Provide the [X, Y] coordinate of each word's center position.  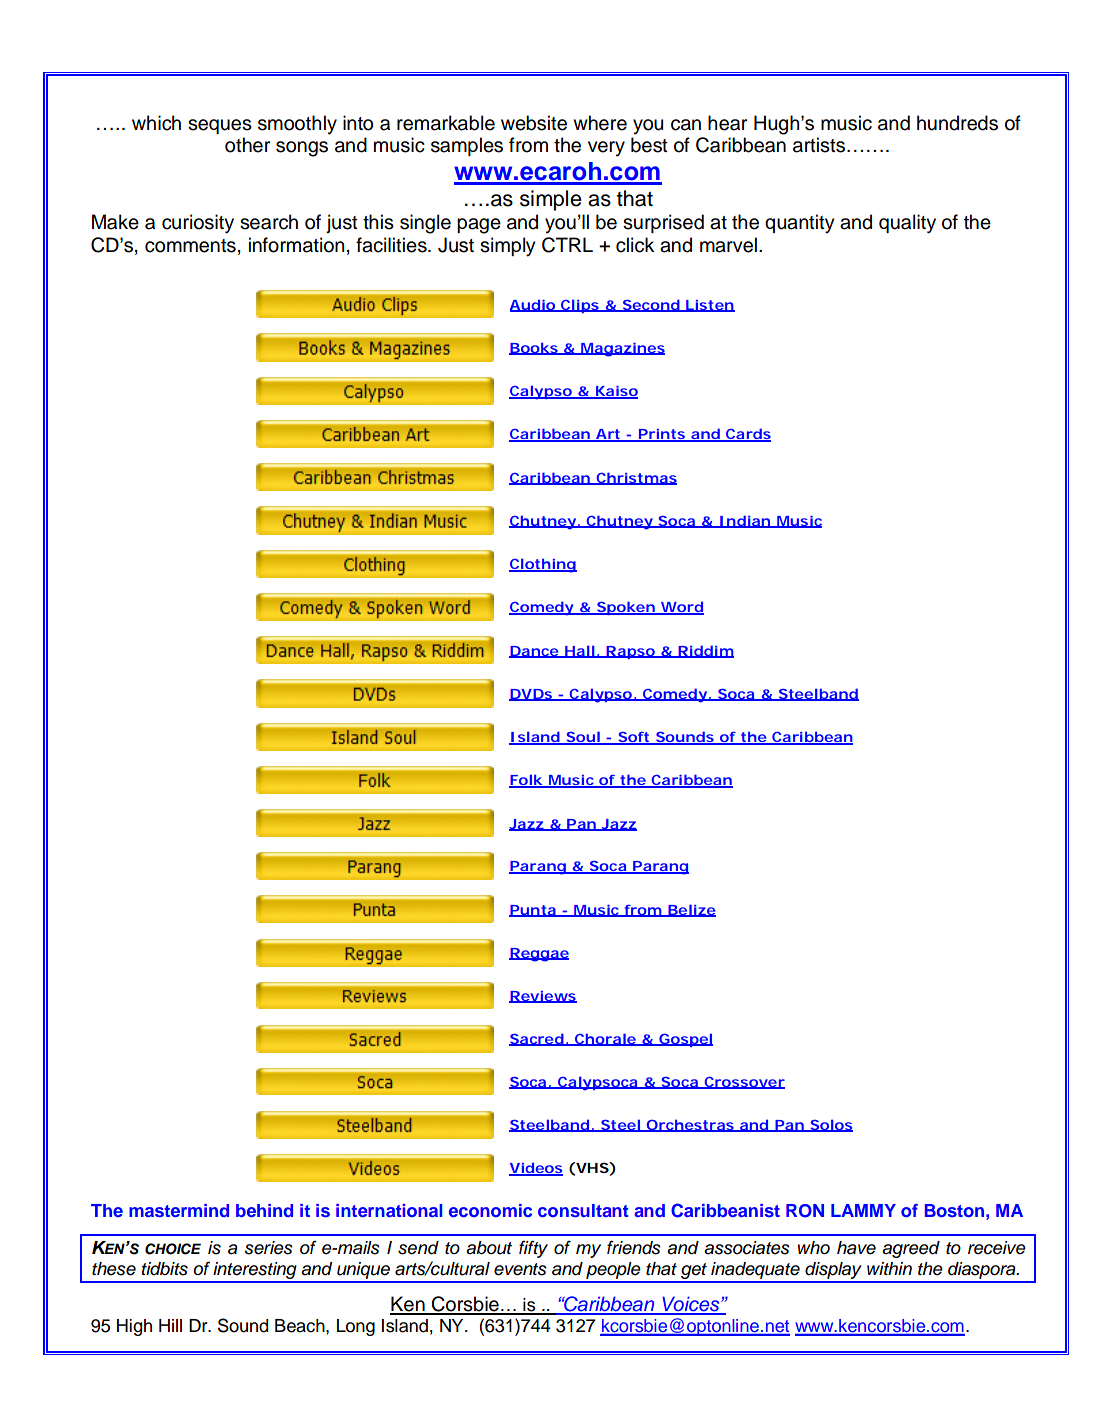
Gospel [685, 1040]
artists [819, 145]
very [606, 149]
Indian [744, 521]
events [520, 1269]
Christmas [635, 478]
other [247, 145]
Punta [533, 911]
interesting [255, 1272]
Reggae [539, 955]
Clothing [543, 565]
